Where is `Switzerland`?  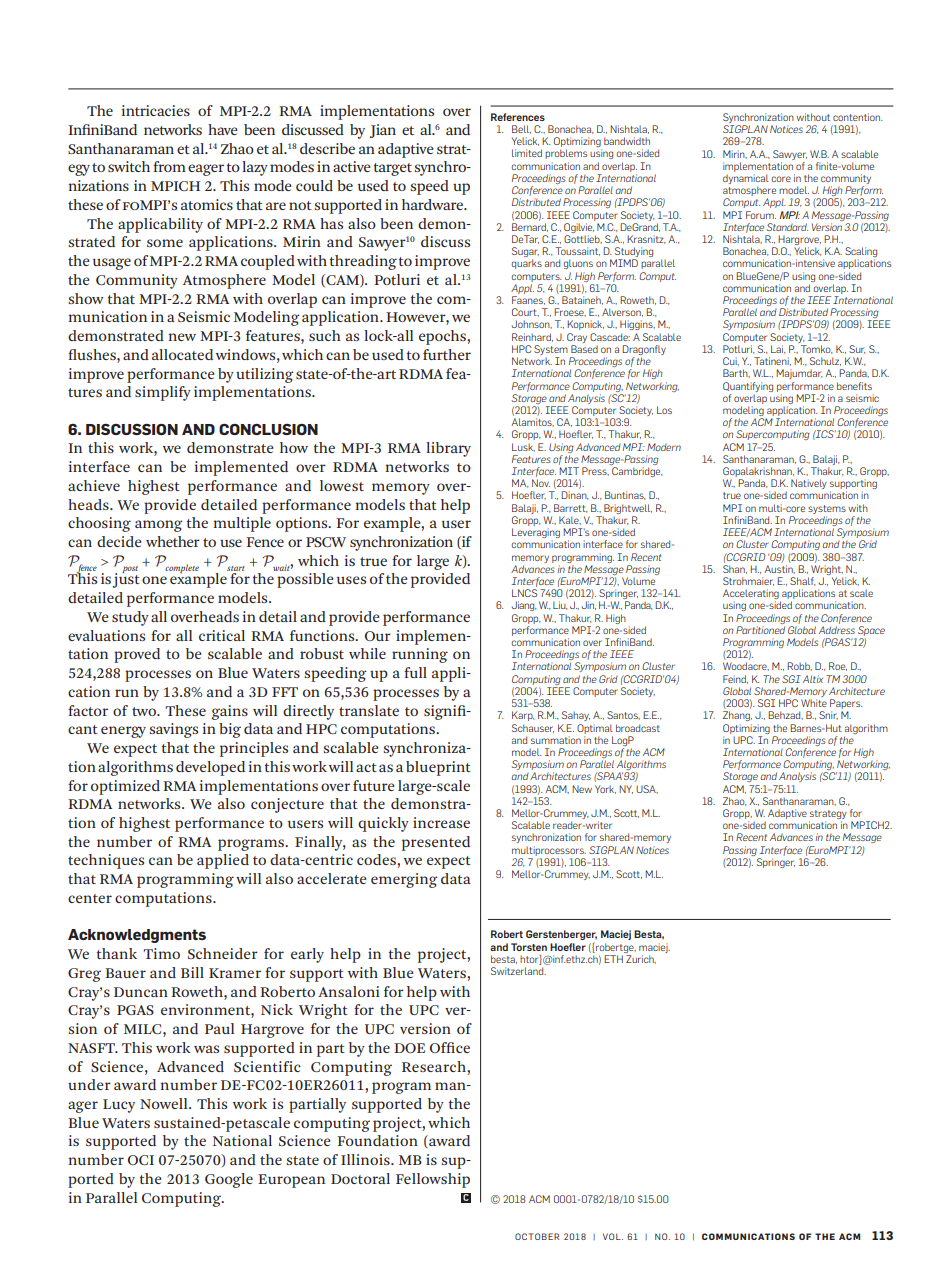
Switzerland is located at coordinates (518, 971).
